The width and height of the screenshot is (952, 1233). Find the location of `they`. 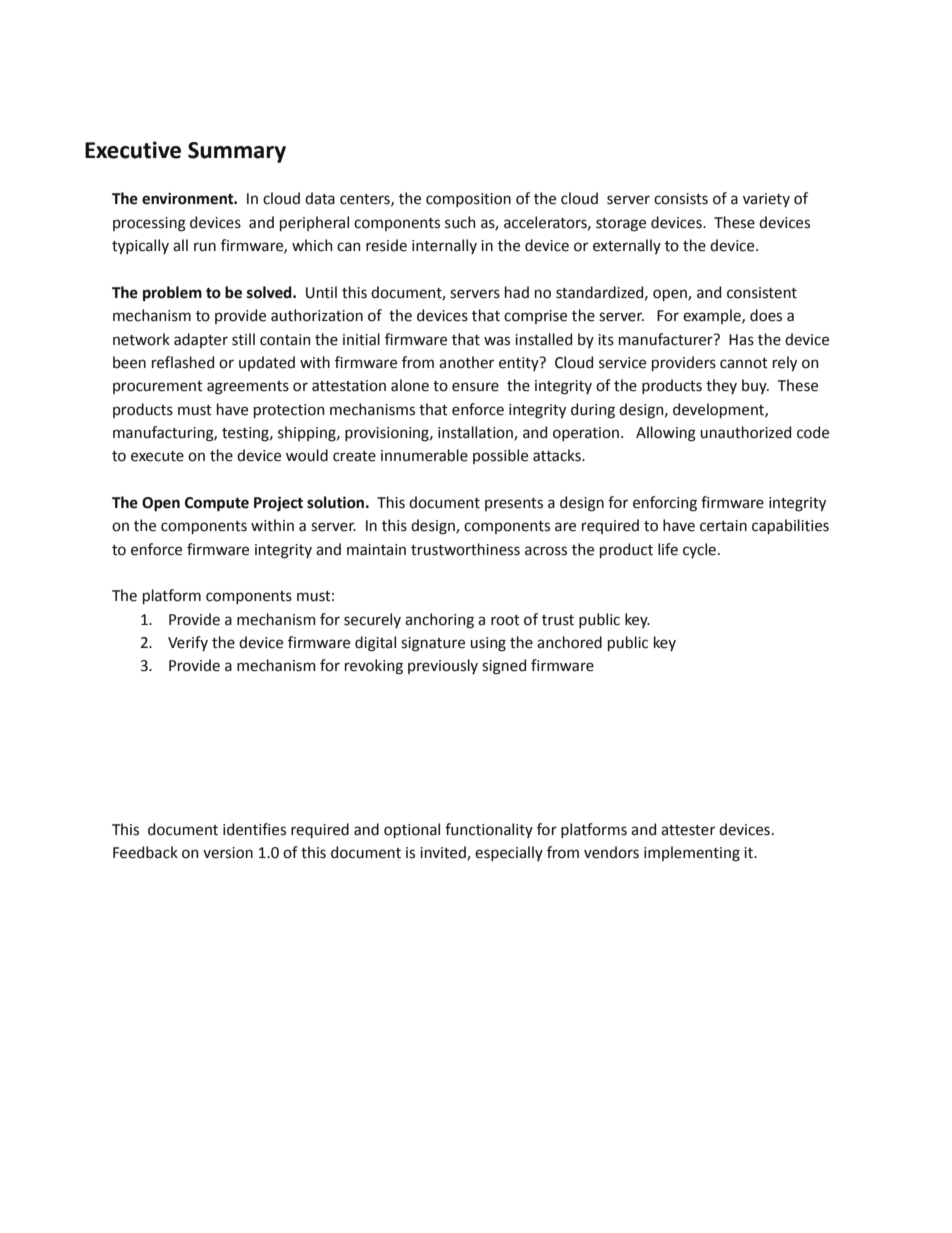

they is located at coordinates (721, 386).
